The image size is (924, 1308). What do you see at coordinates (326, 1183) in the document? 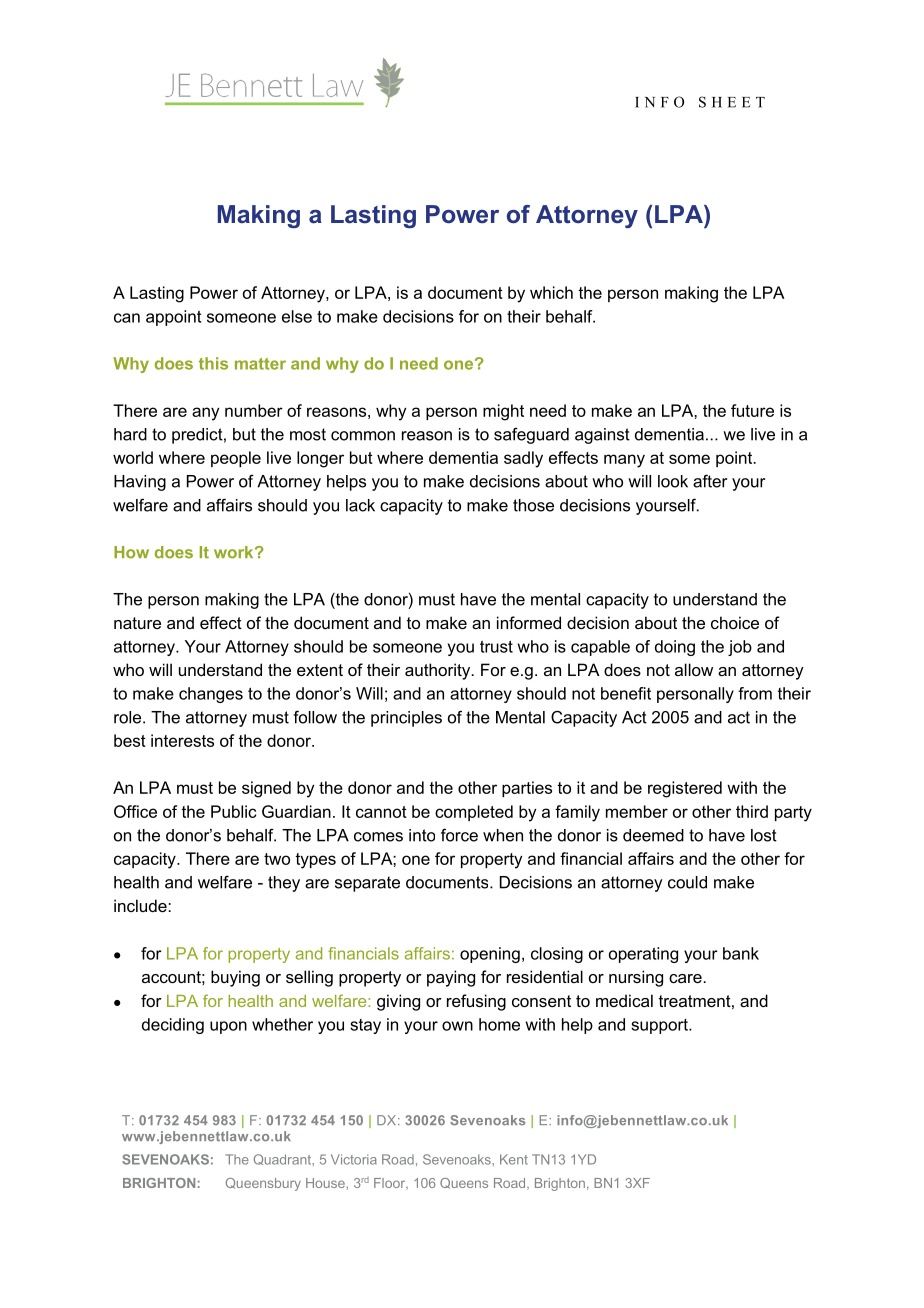
I see `House` at bounding box center [326, 1183].
